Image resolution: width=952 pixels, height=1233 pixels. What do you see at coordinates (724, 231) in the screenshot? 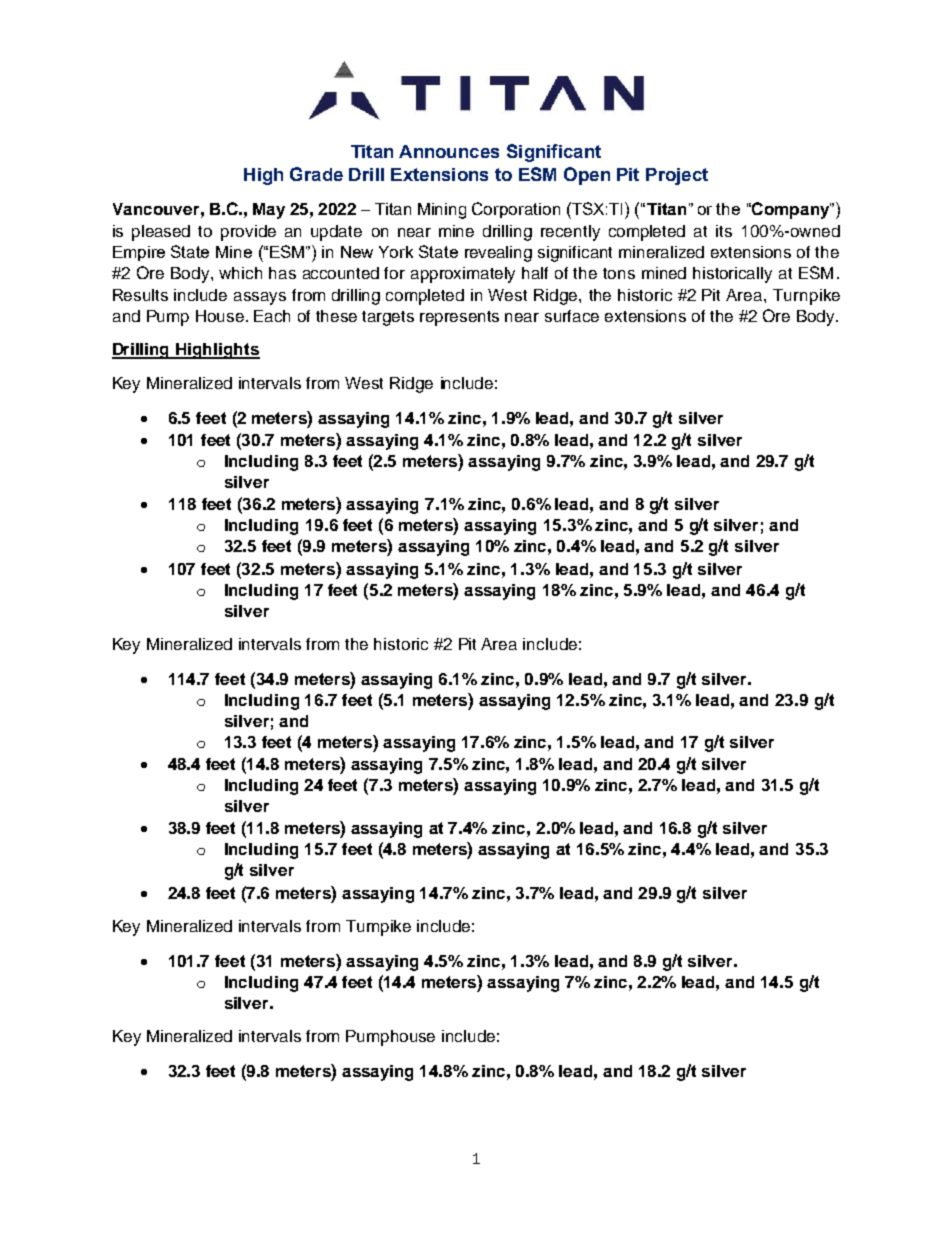
I see `its` at bounding box center [724, 231].
